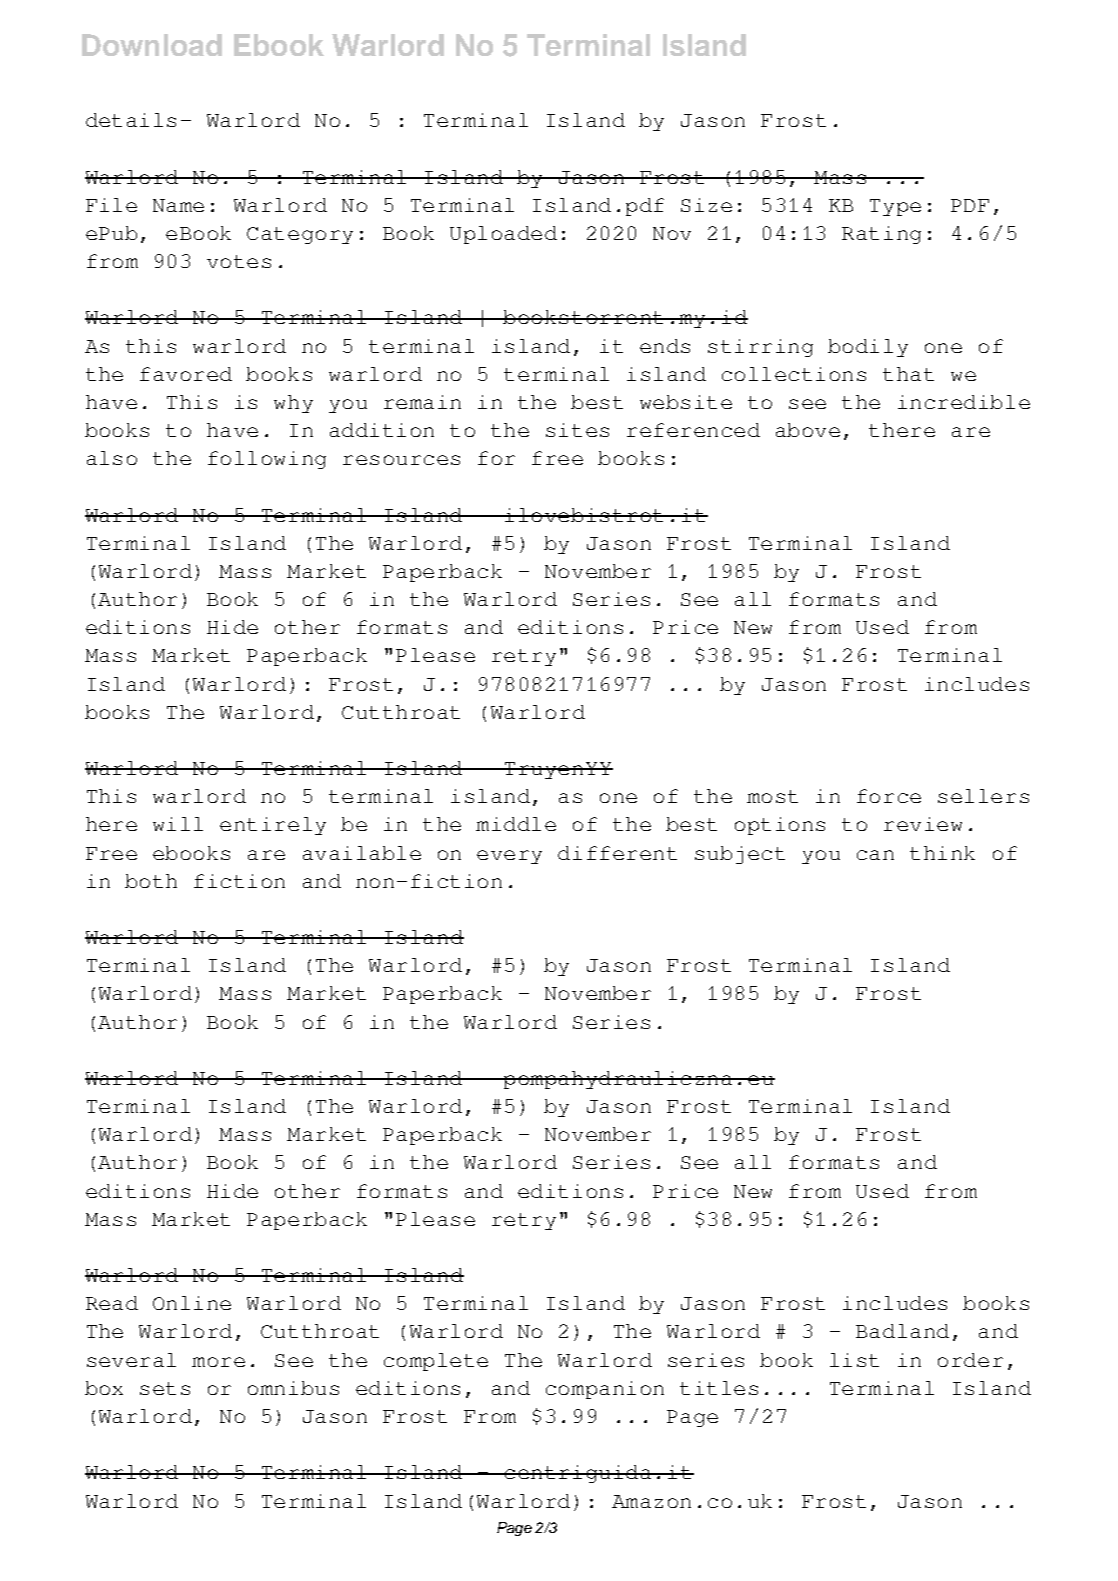  I want to click on more, so click(218, 1362).
